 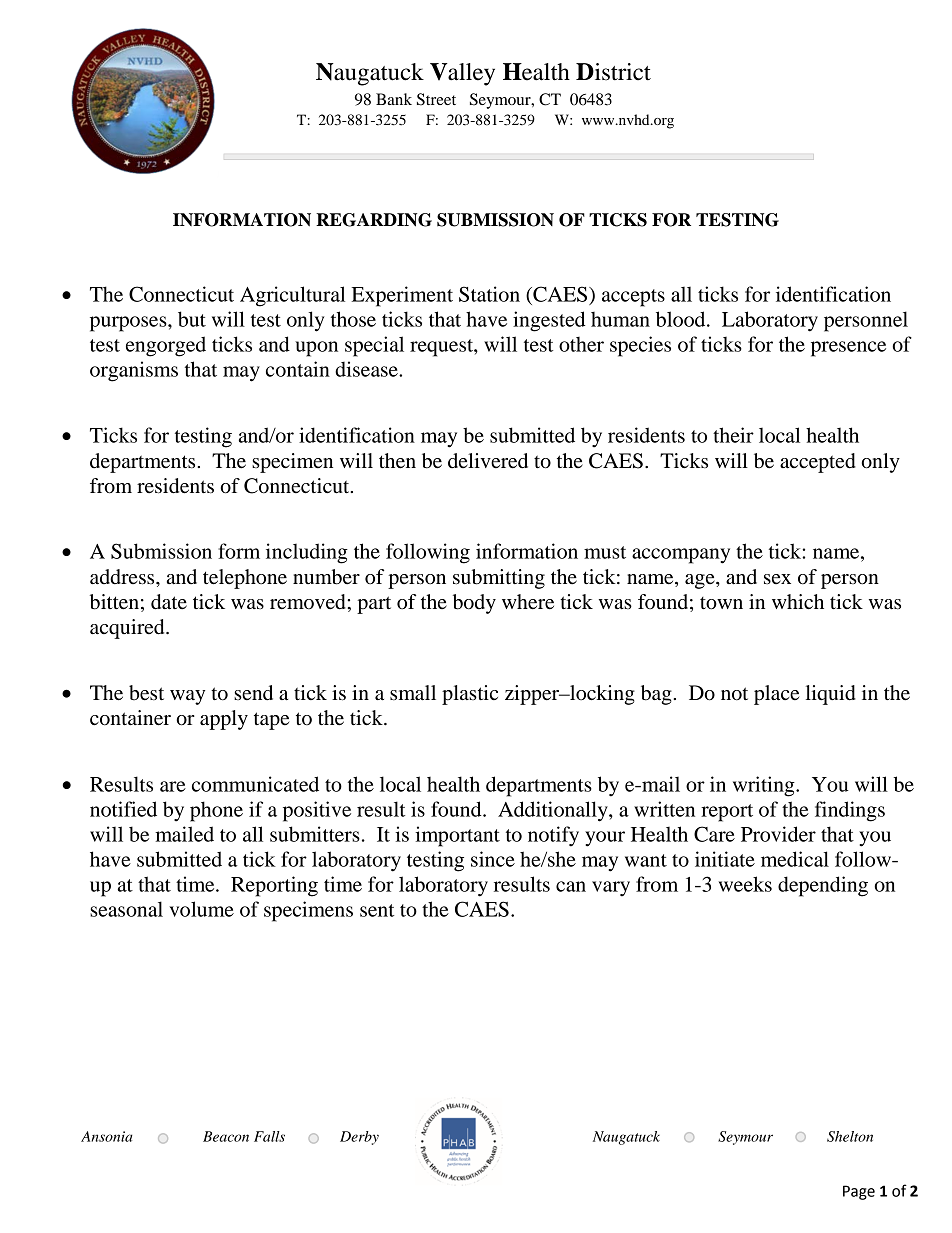 What do you see at coordinates (613, 72) in the screenshot?
I see `District` at bounding box center [613, 72].
